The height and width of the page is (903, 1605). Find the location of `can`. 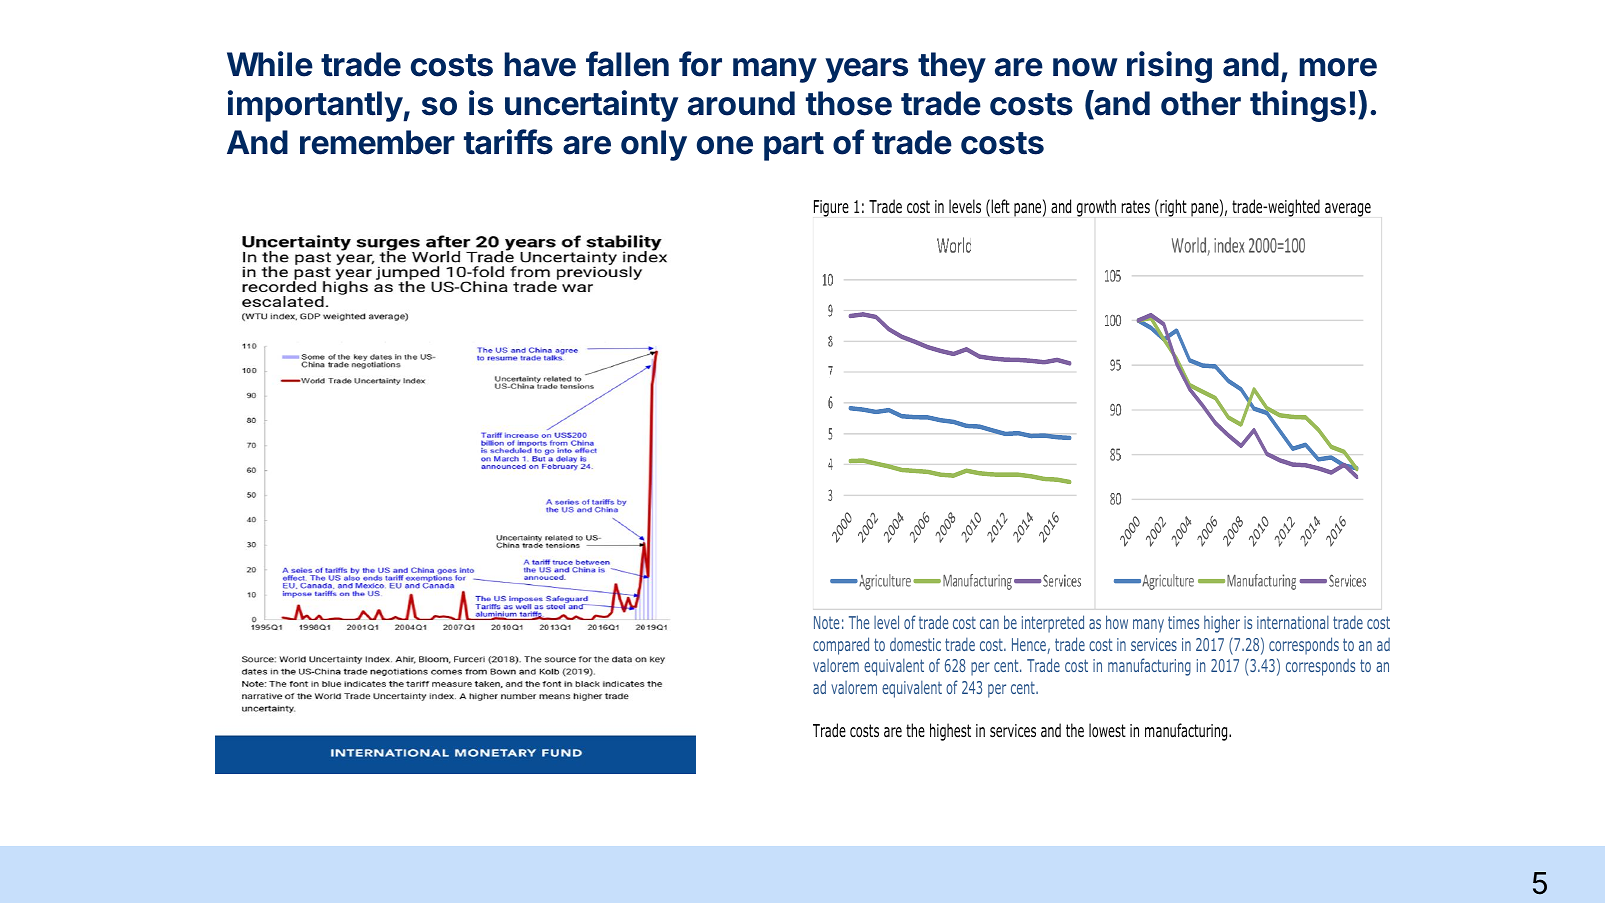

can is located at coordinates (989, 624).
